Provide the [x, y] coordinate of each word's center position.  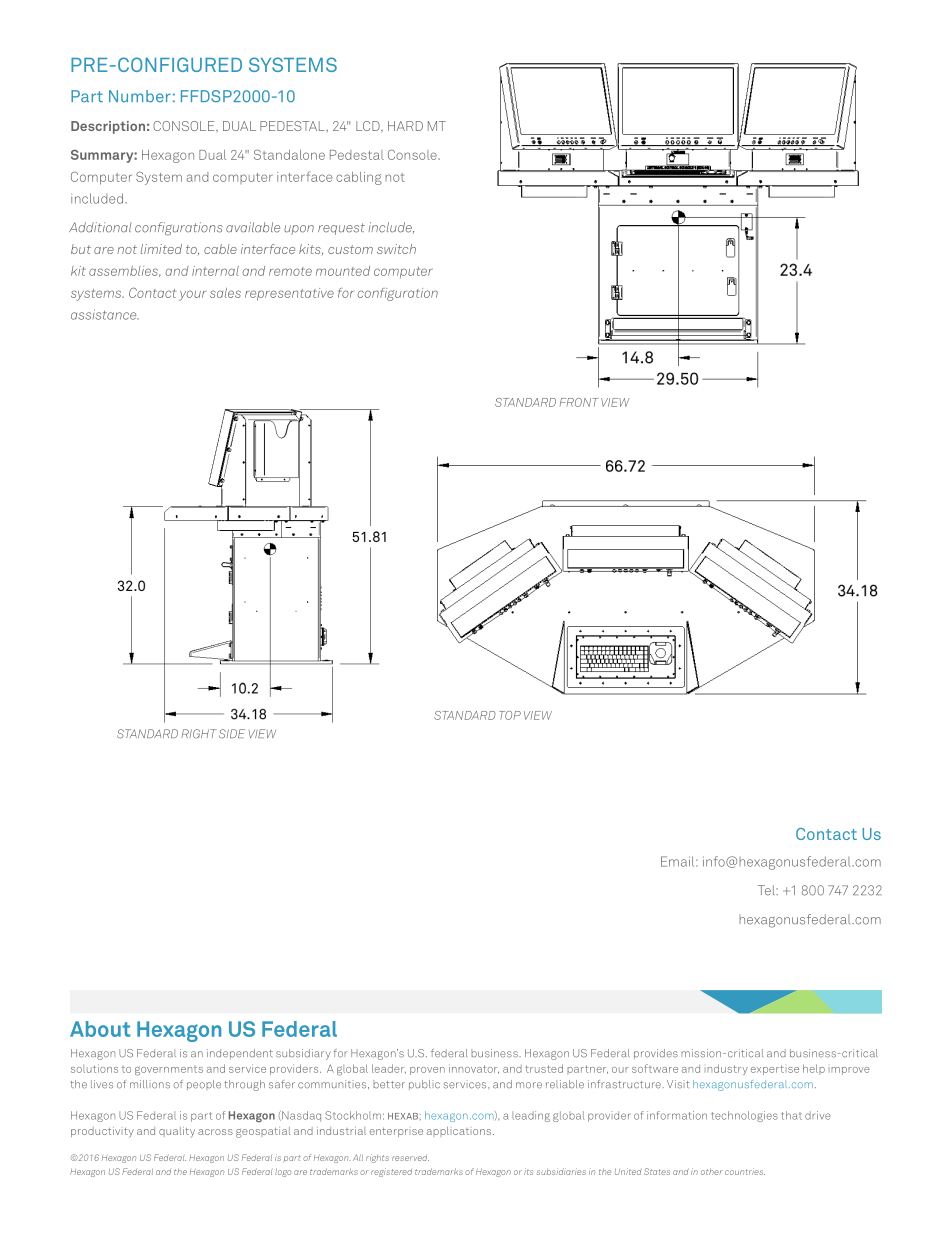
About [100, 1029]
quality [177, 1132]
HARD [405, 126]
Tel [767, 890]
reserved [410, 1158]
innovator [474, 1069]
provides [656, 1054]
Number [140, 96]
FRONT [579, 402]
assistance [105, 314]
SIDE [232, 734]
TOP [510, 715]
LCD [369, 127]
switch [396, 249]
